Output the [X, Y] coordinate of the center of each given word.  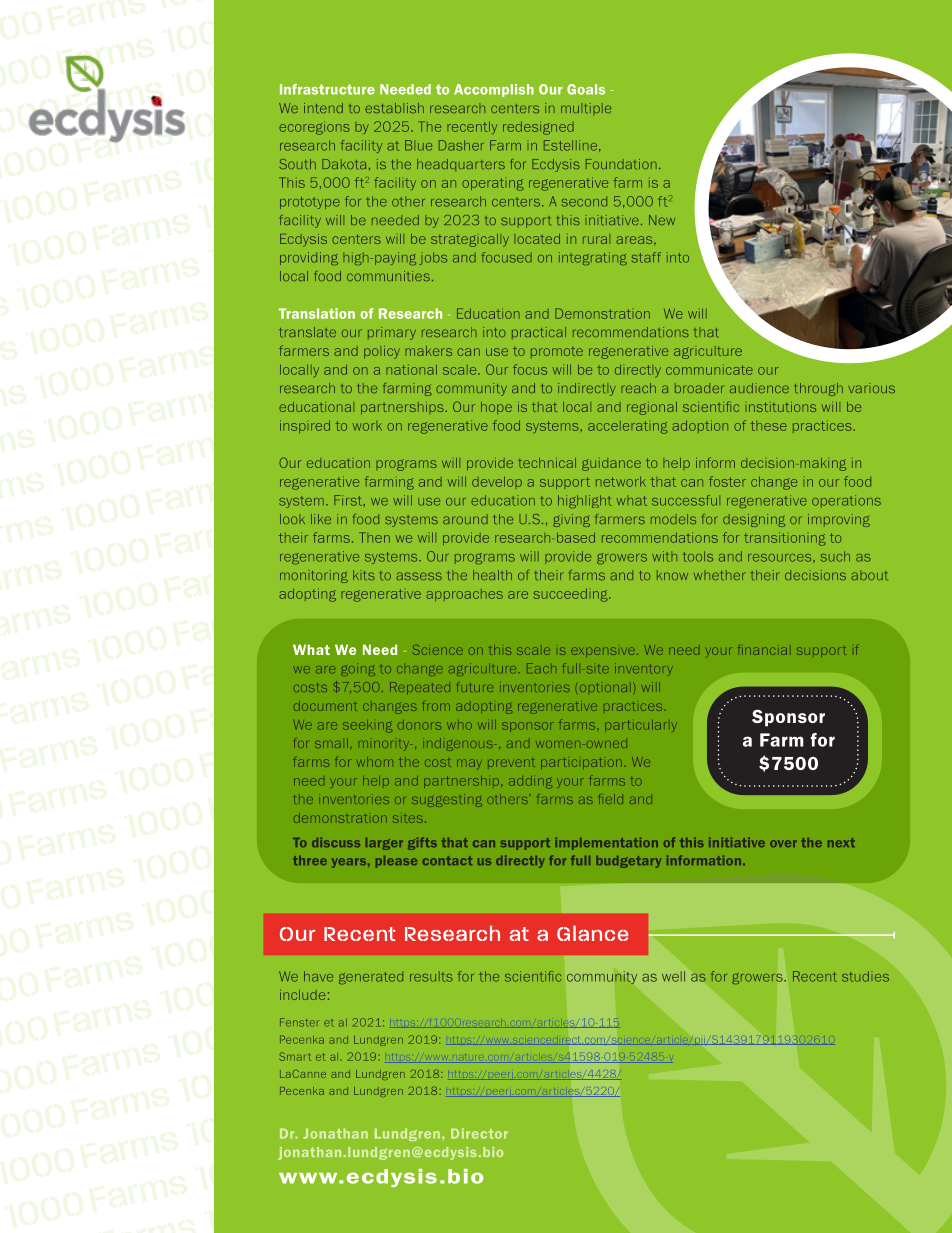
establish [394, 108]
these [769, 426]
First [349, 500]
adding [530, 782]
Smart [295, 1056]
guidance [611, 464]
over [783, 843]
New [662, 220]
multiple [586, 109]
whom [375, 763]
